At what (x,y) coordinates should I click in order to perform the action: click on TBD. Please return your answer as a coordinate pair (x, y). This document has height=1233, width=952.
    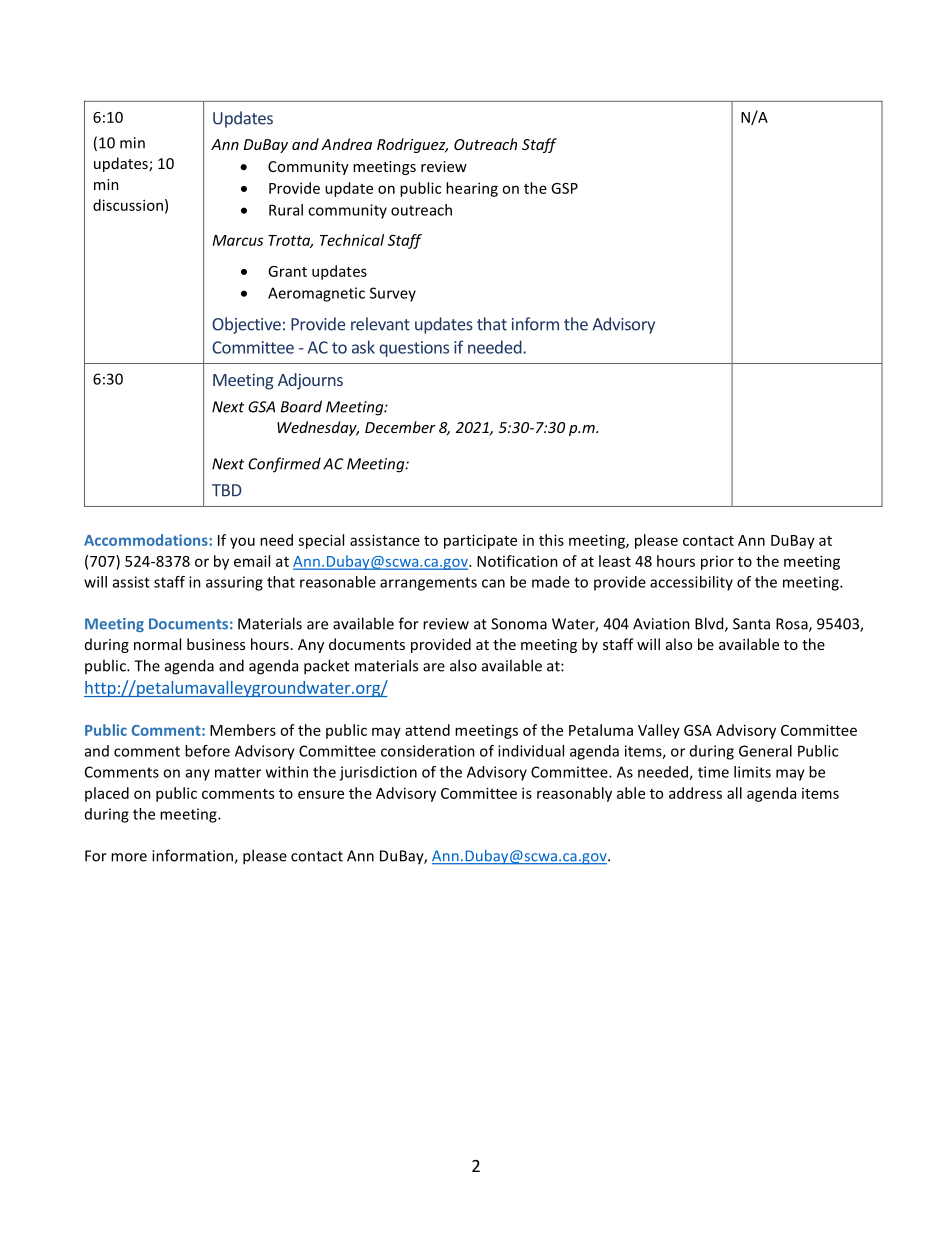
    Looking at the image, I should click on (227, 490).
